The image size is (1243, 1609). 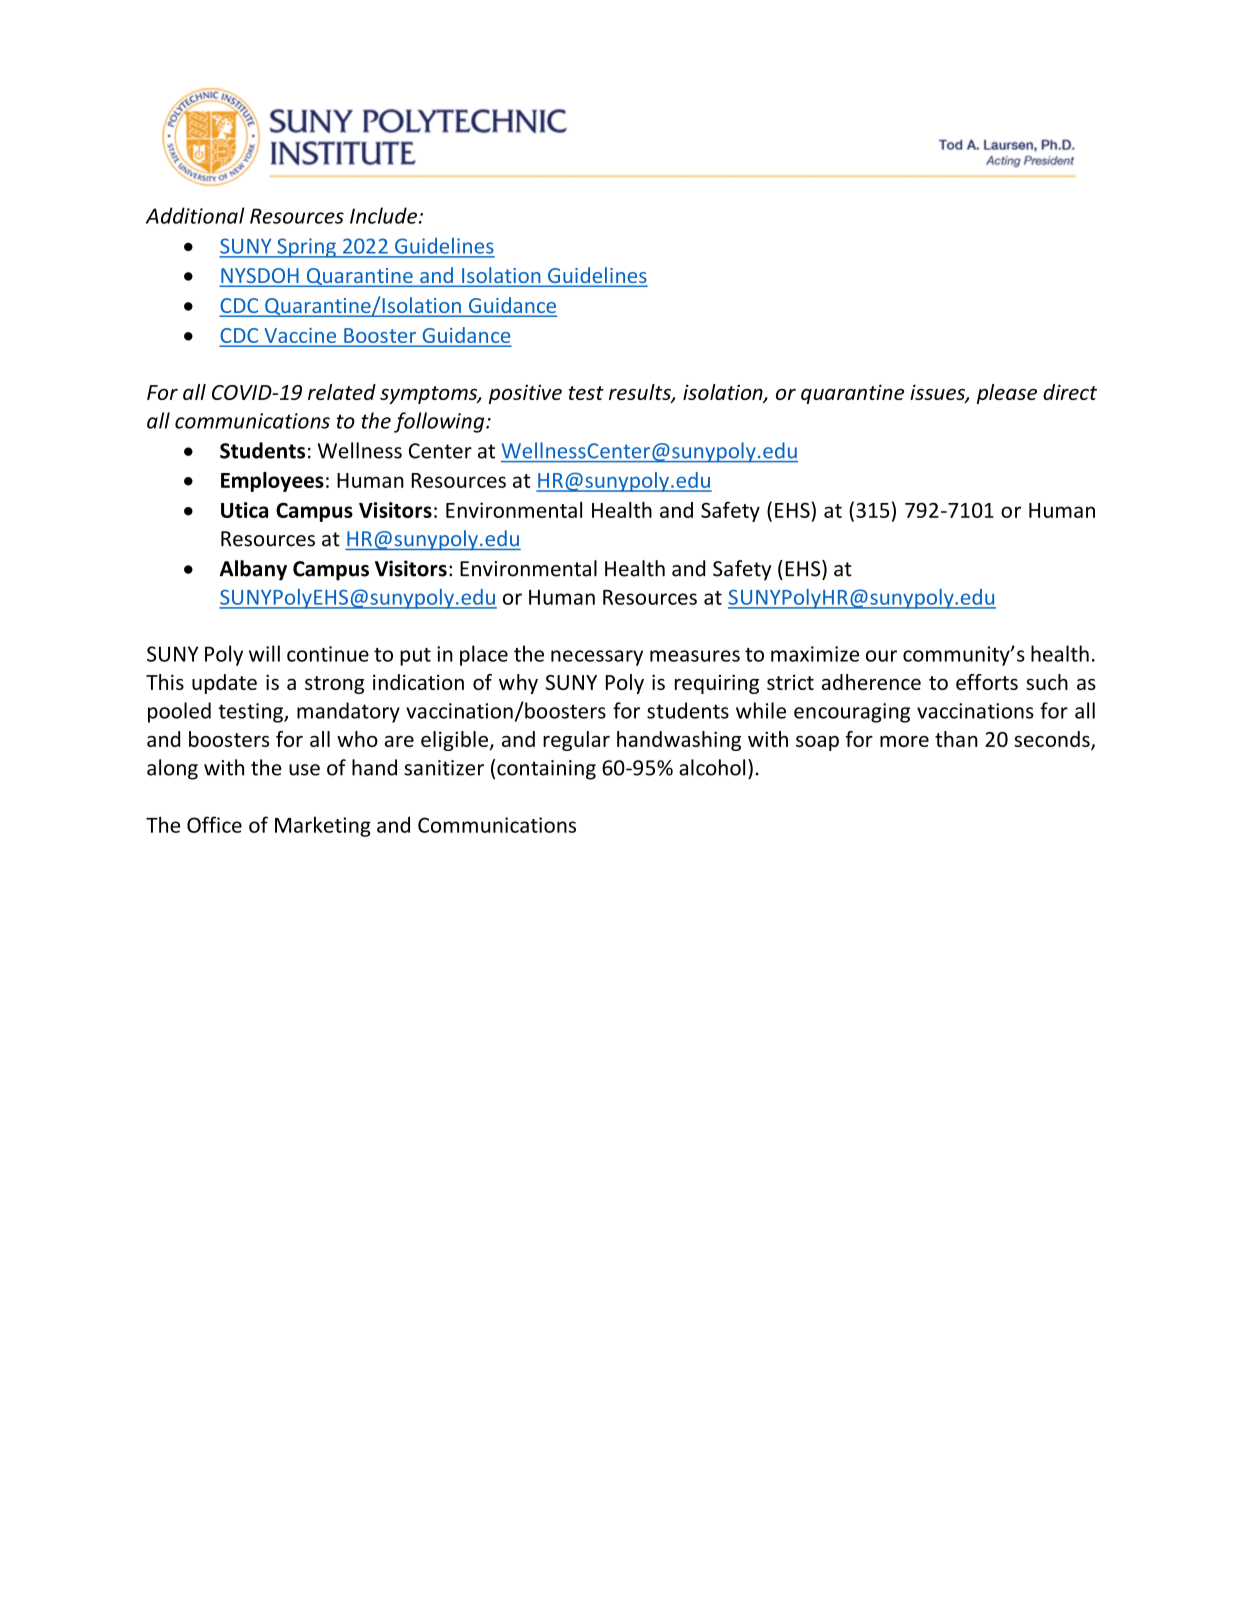 I want to click on than, so click(x=956, y=739).
